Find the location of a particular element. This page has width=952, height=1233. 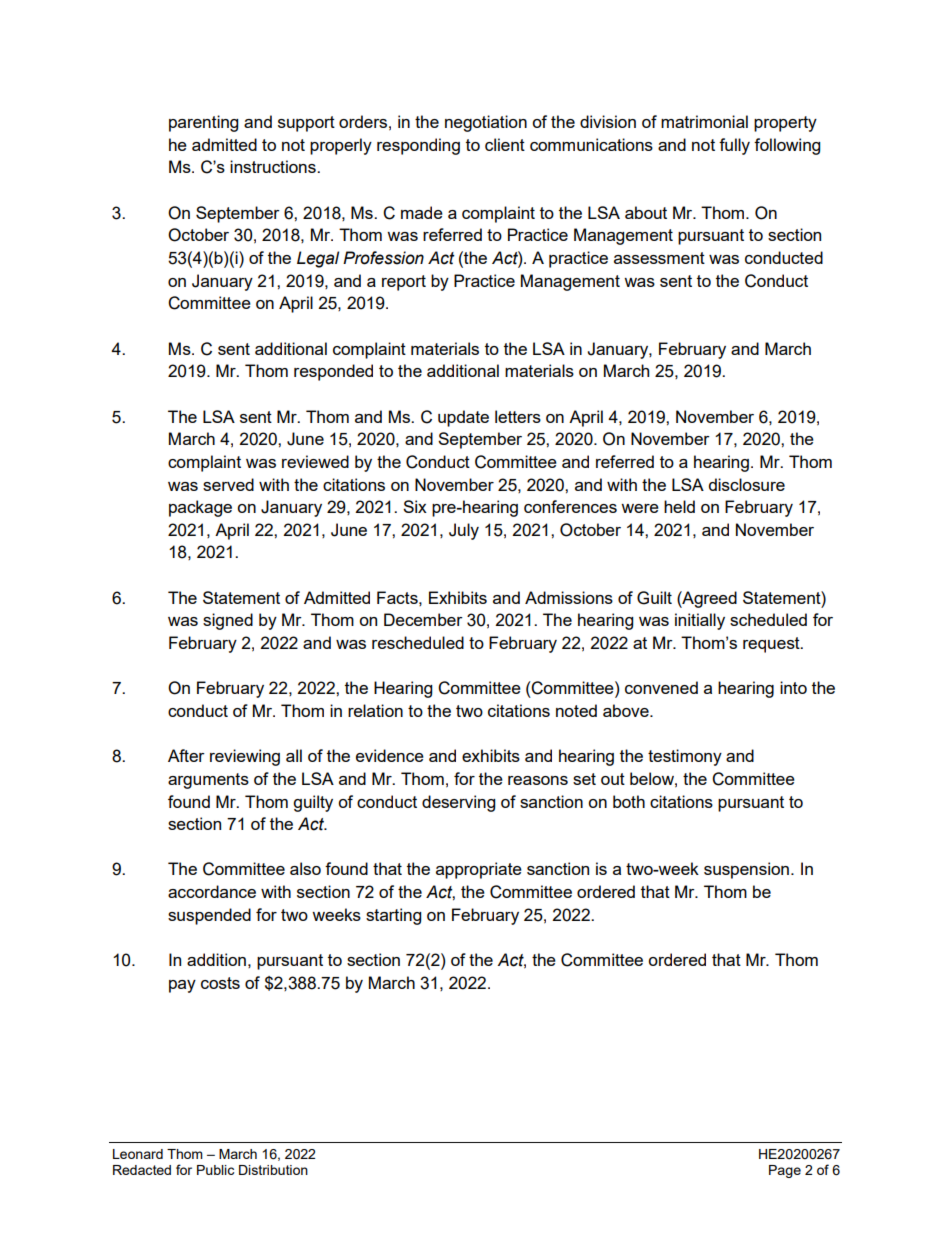

client is located at coordinates (505, 144).
